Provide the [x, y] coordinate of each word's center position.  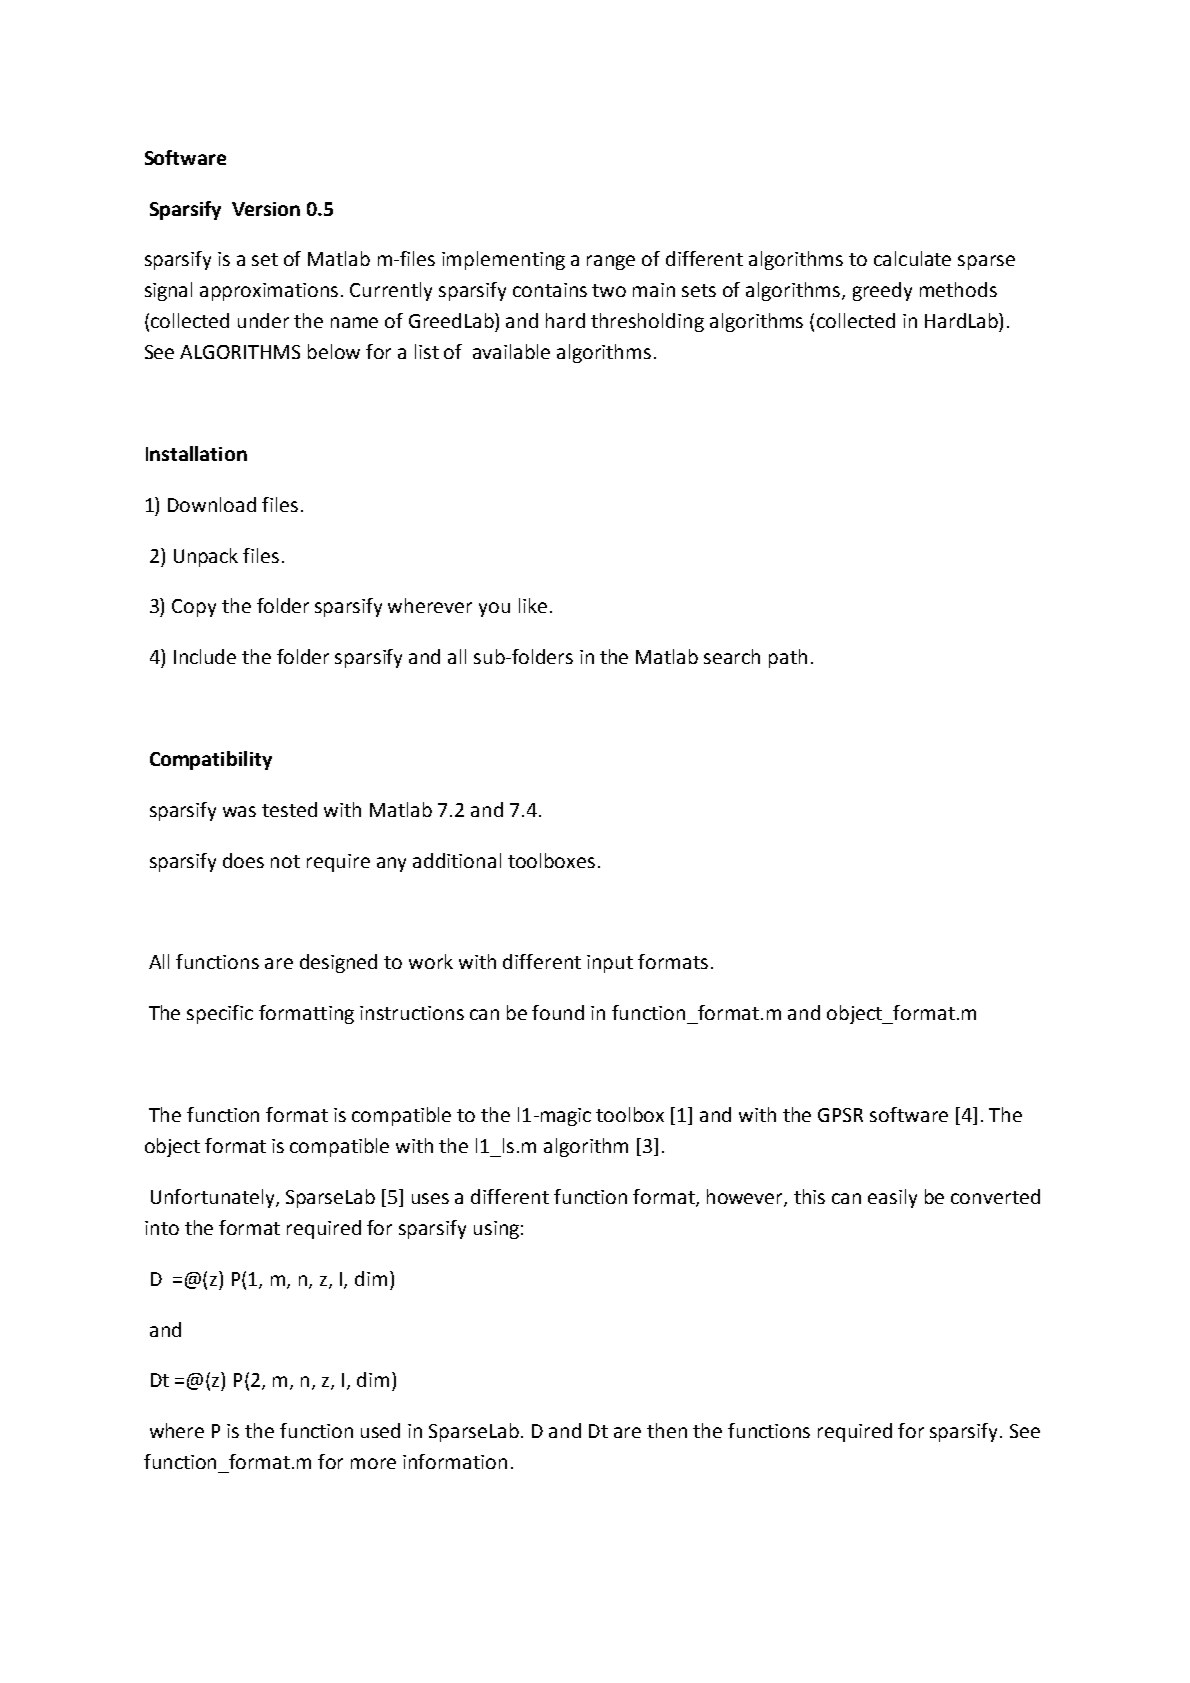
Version [266, 209]
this [809, 1196]
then [667, 1430]
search [732, 656]
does [243, 860]
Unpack [206, 557]
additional [457, 860]
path [788, 658]
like [533, 605]
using [496, 1230]
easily [892, 1198]
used [380, 1430]
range [611, 262]
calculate [912, 258]
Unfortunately [214, 1198]
